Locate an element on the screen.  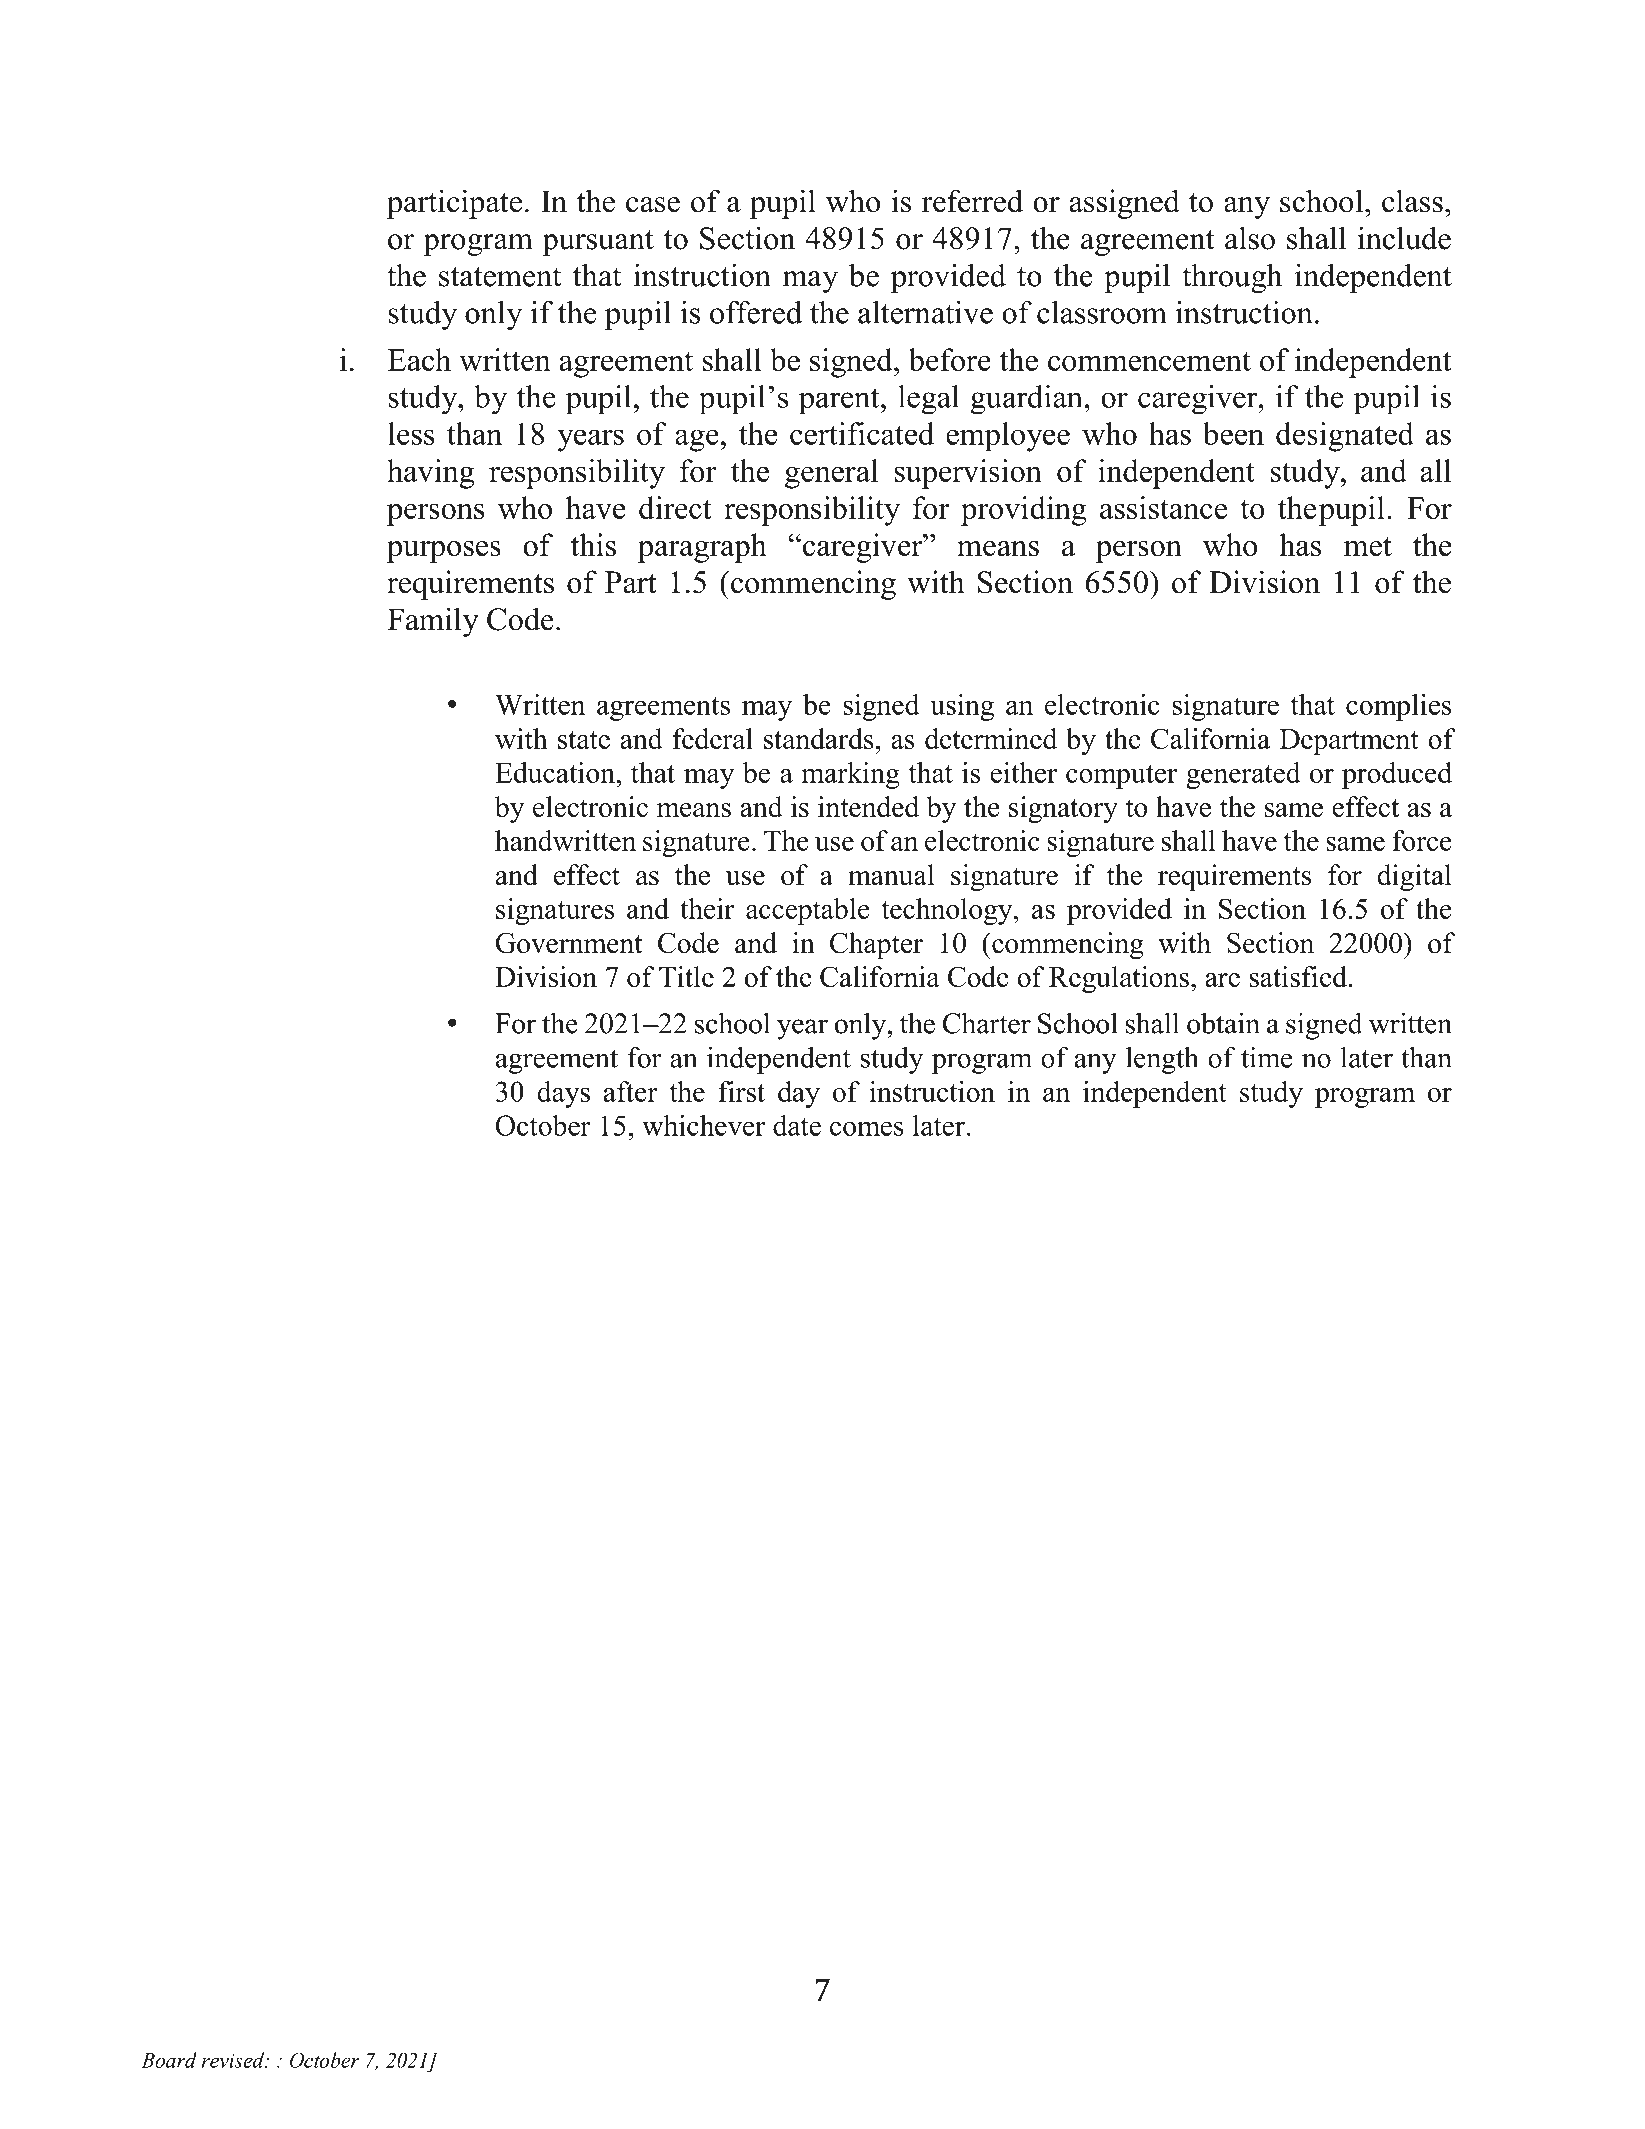
comes is located at coordinates (867, 1128).
